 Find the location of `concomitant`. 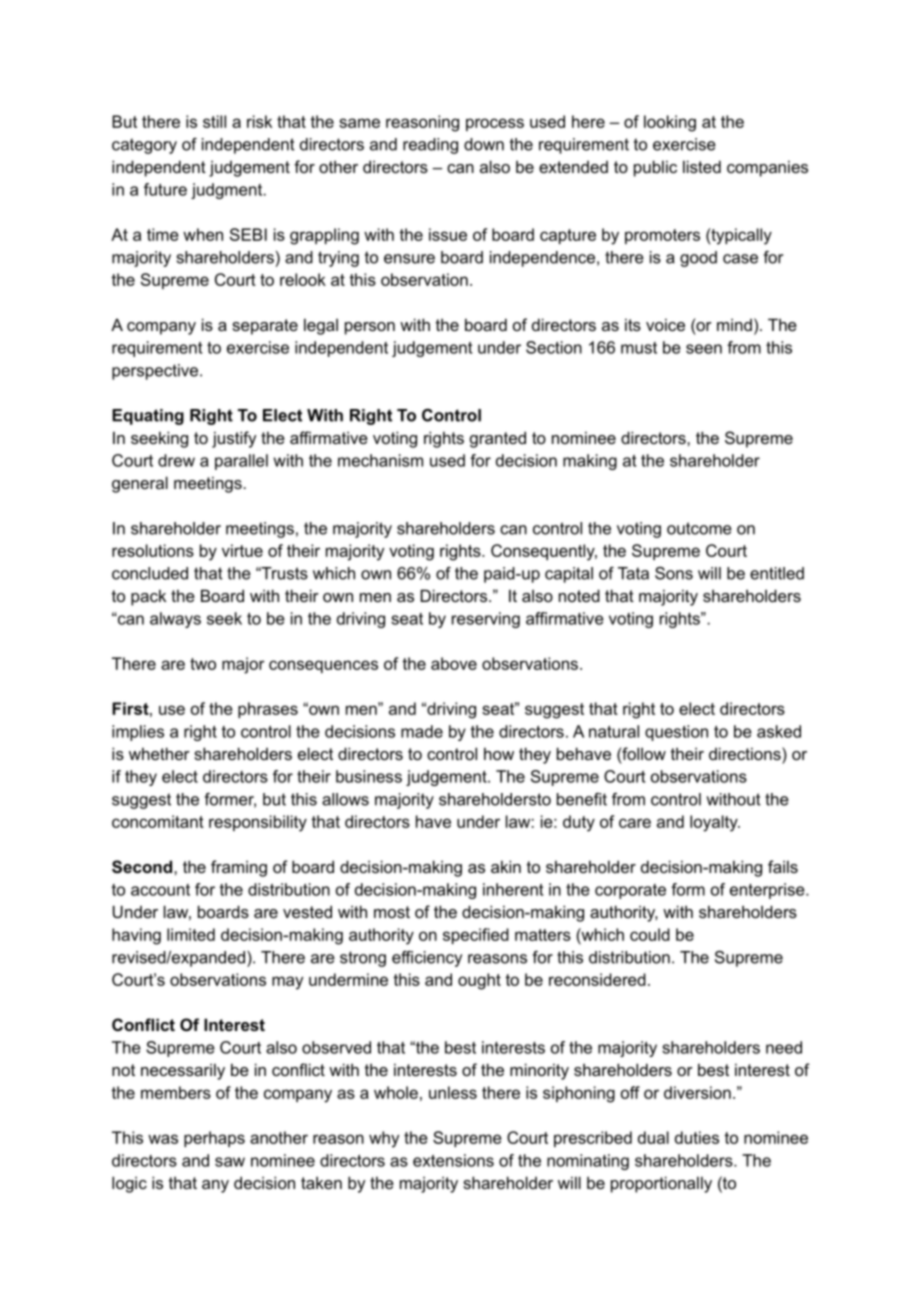

concomitant is located at coordinates (158, 821).
